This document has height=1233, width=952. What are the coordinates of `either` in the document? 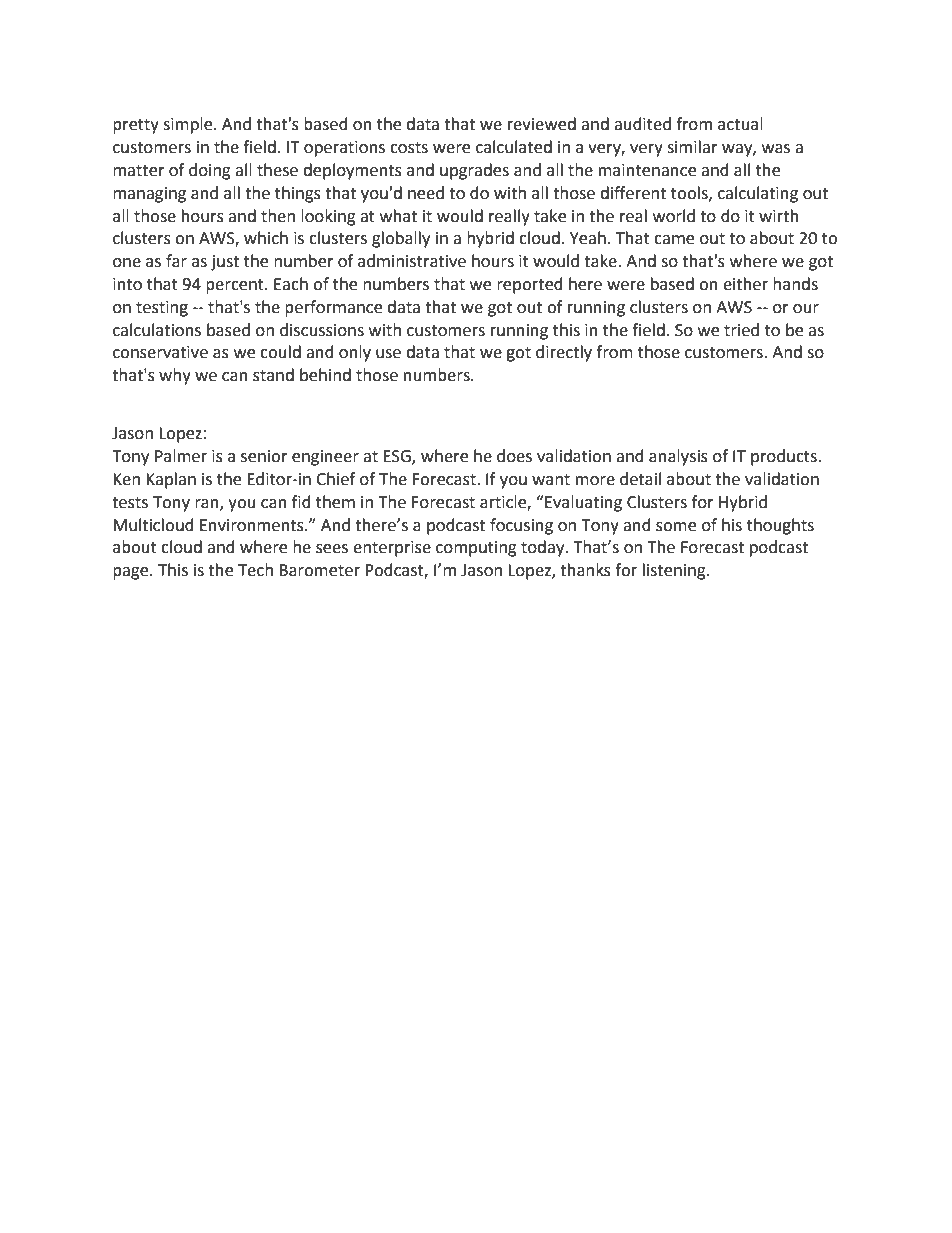 It's located at (745, 284).
